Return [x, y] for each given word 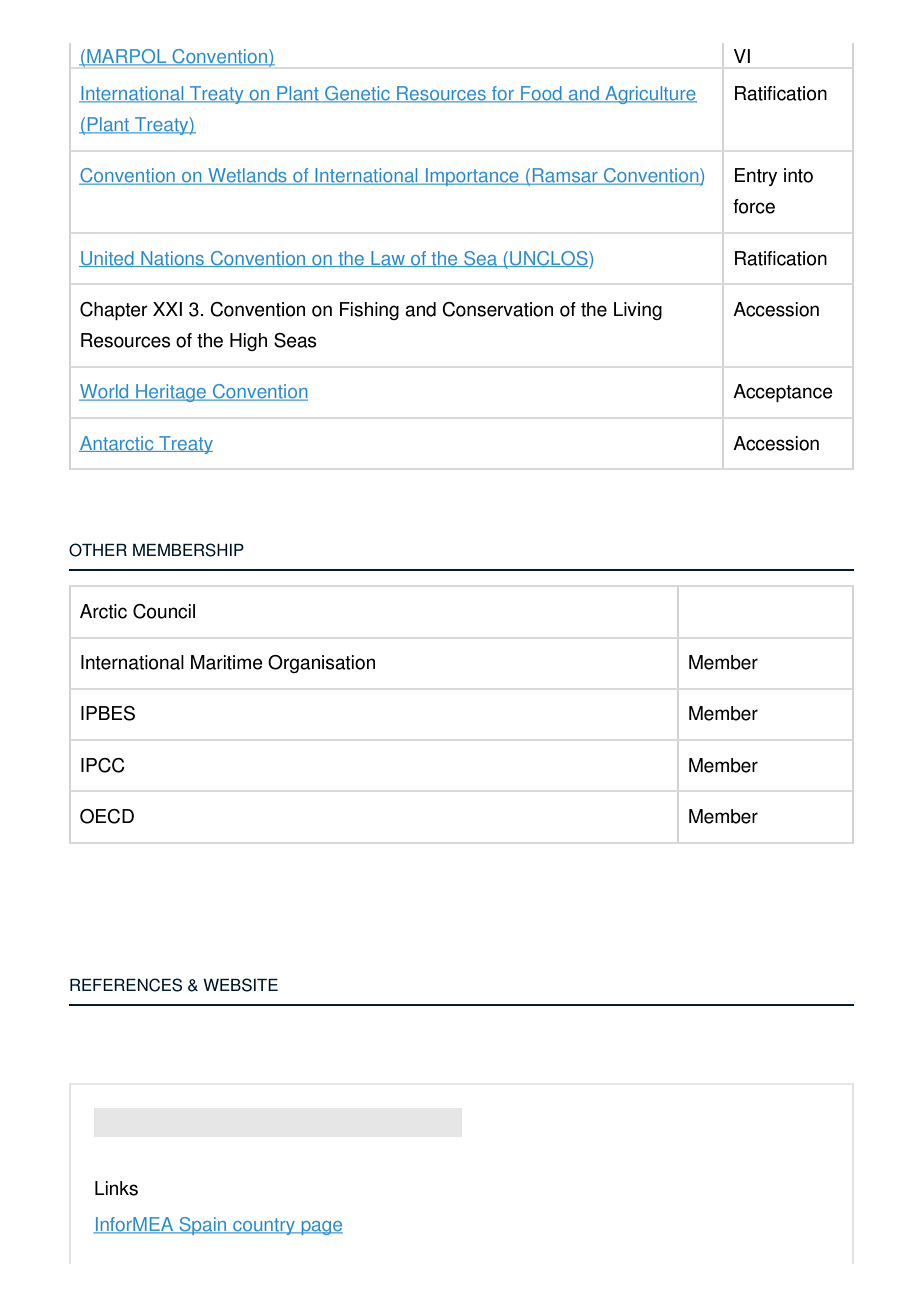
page [321, 1228]
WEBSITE [240, 985]
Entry [756, 177]
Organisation [321, 664]
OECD [107, 816]
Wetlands [247, 176]
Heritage [171, 393]
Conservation [497, 309]
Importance [472, 177]
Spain [203, 1226]
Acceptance [783, 393]
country [264, 1226]
